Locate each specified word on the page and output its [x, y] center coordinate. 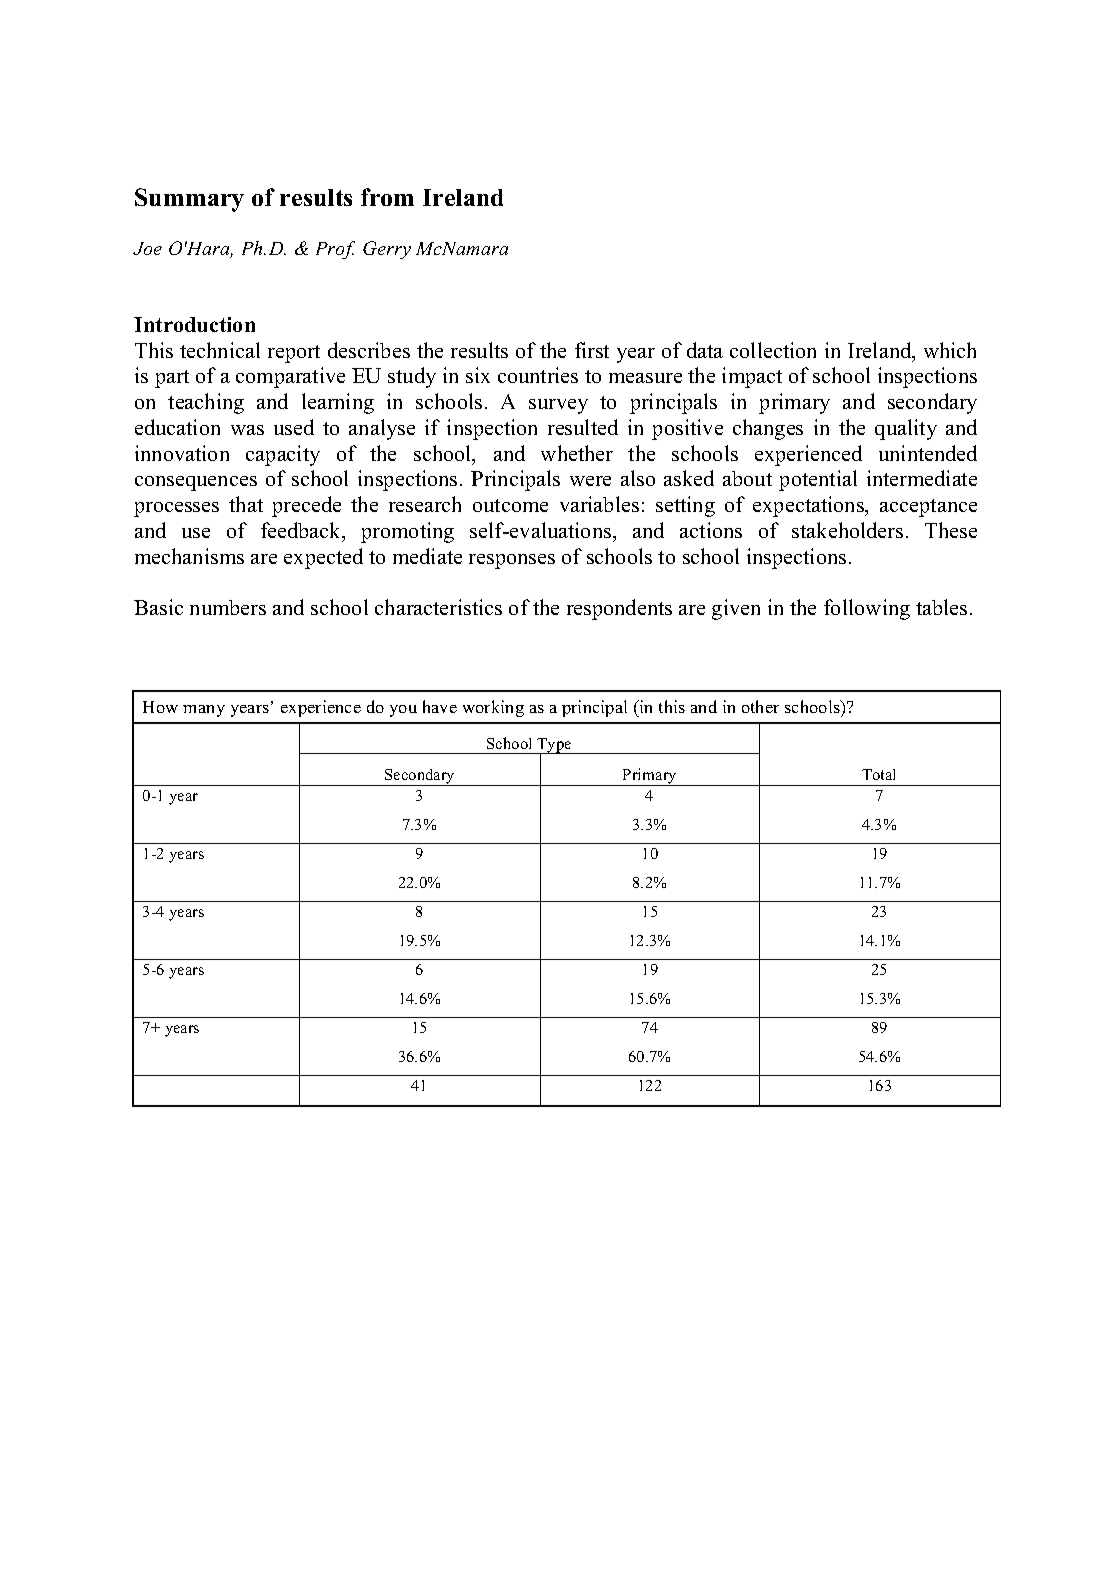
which [950, 350]
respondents [619, 609]
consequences [196, 483]
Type [554, 747]
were [590, 481]
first [592, 350]
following [867, 609]
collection [773, 350]
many [204, 711]
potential [818, 480]
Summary [189, 200]
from [387, 197]
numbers [228, 607]
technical [220, 350]
